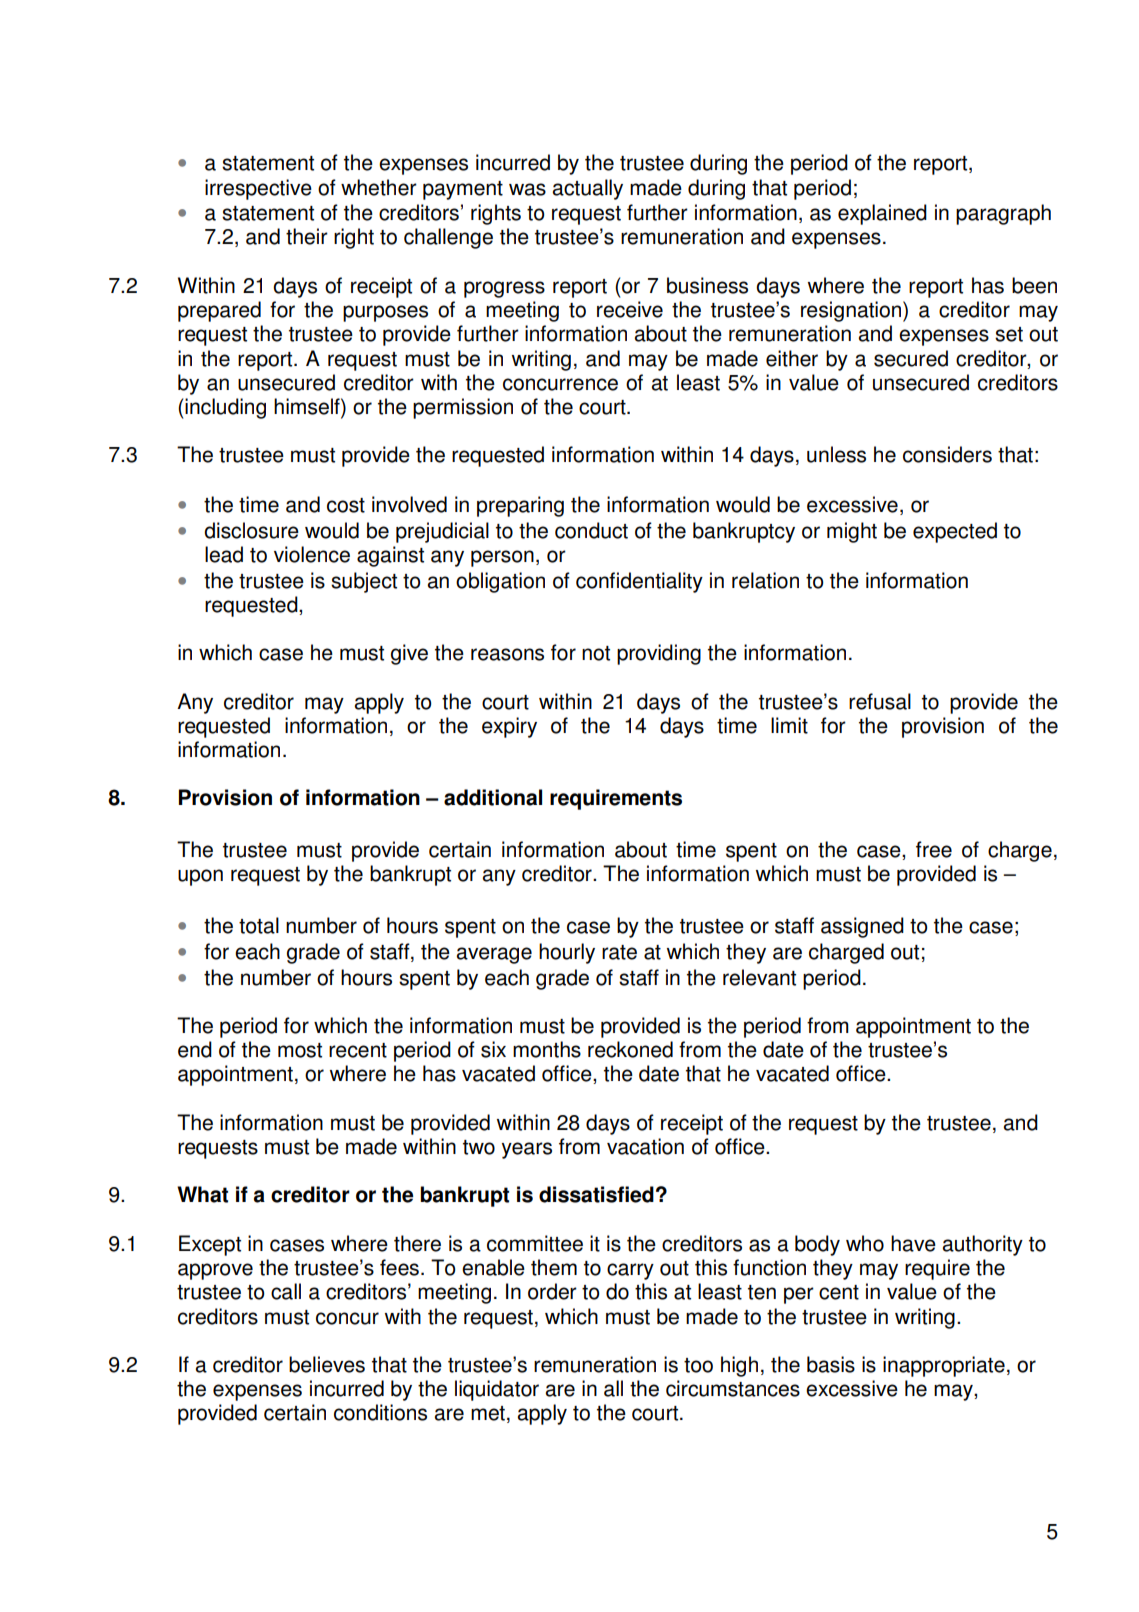 The image size is (1139, 1612). What do you see at coordinates (307, 236) in the page?
I see `their` at bounding box center [307, 236].
